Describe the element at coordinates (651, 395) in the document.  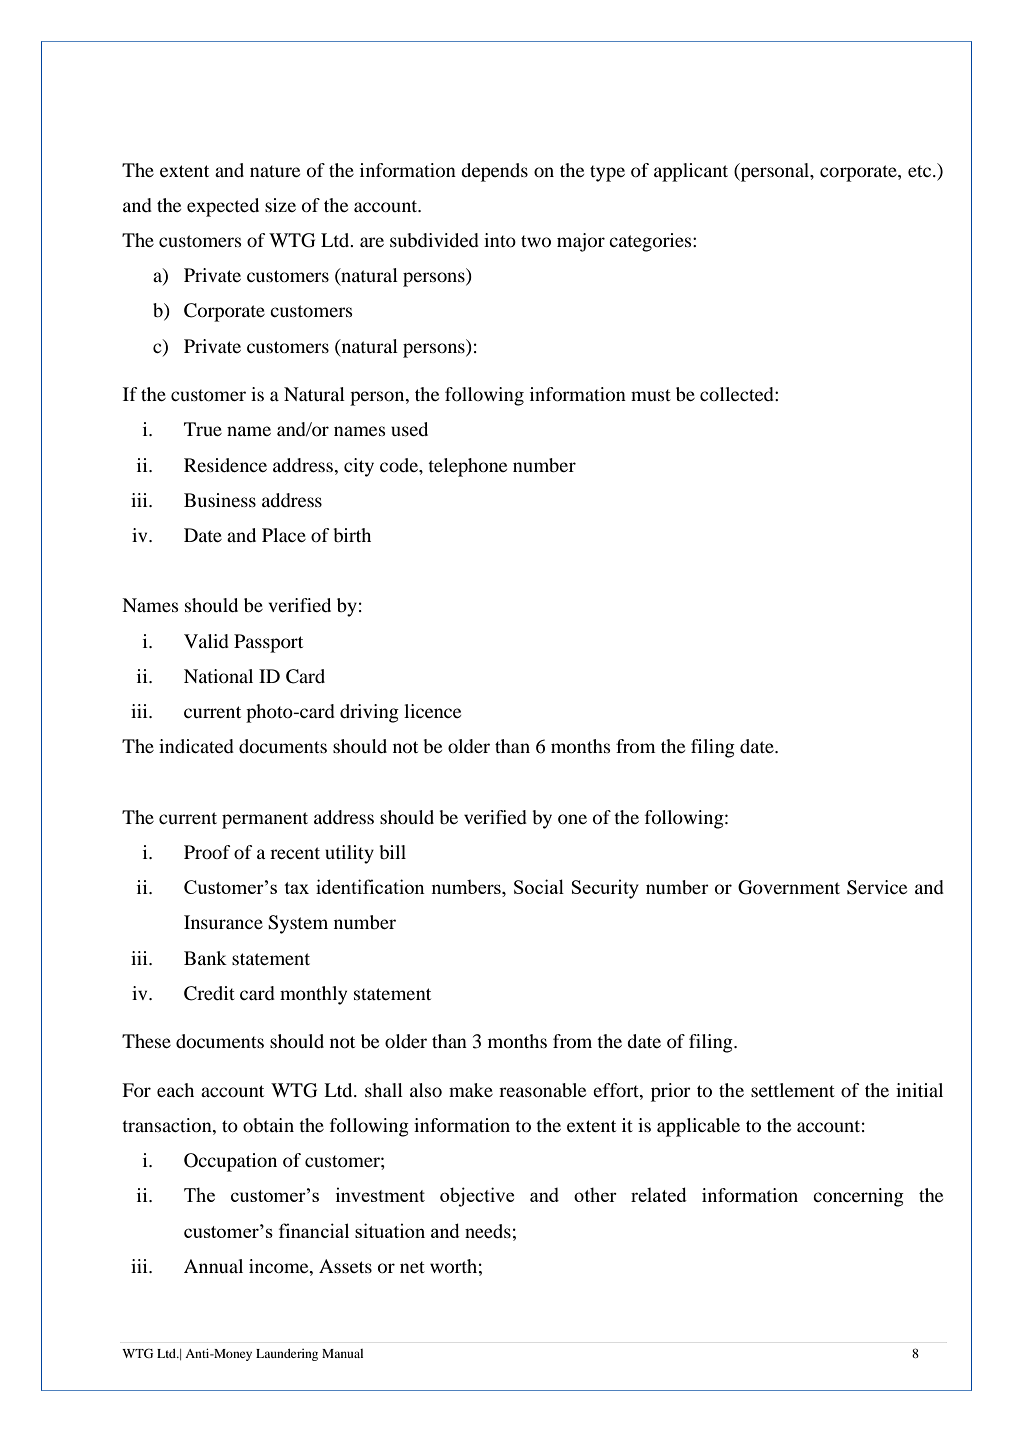
I see `must` at that location.
